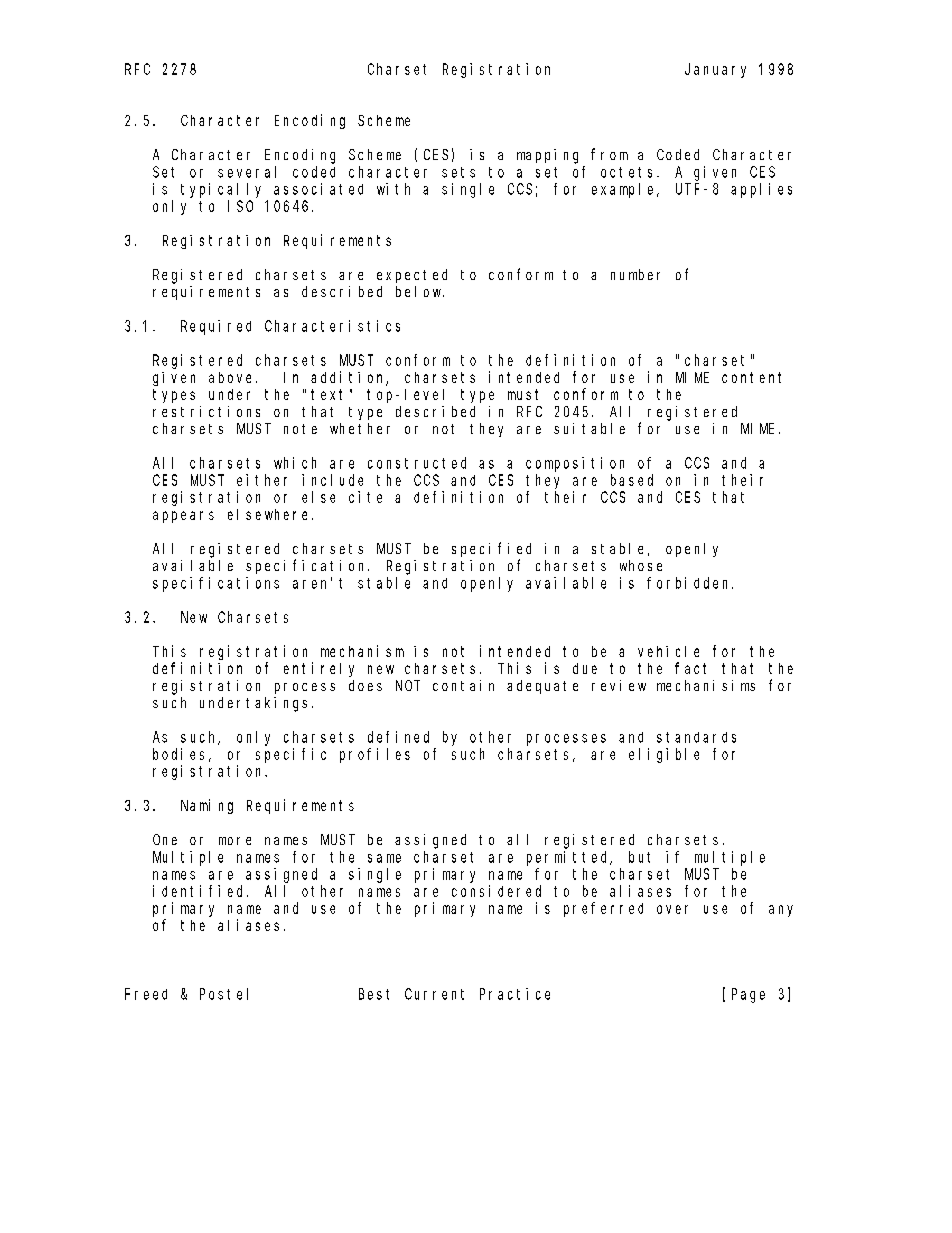 Image resolution: width=952 pixels, height=1233 pixels. What do you see at coordinates (664, 755) in the screenshot?
I see `eligible` at bounding box center [664, 755].
